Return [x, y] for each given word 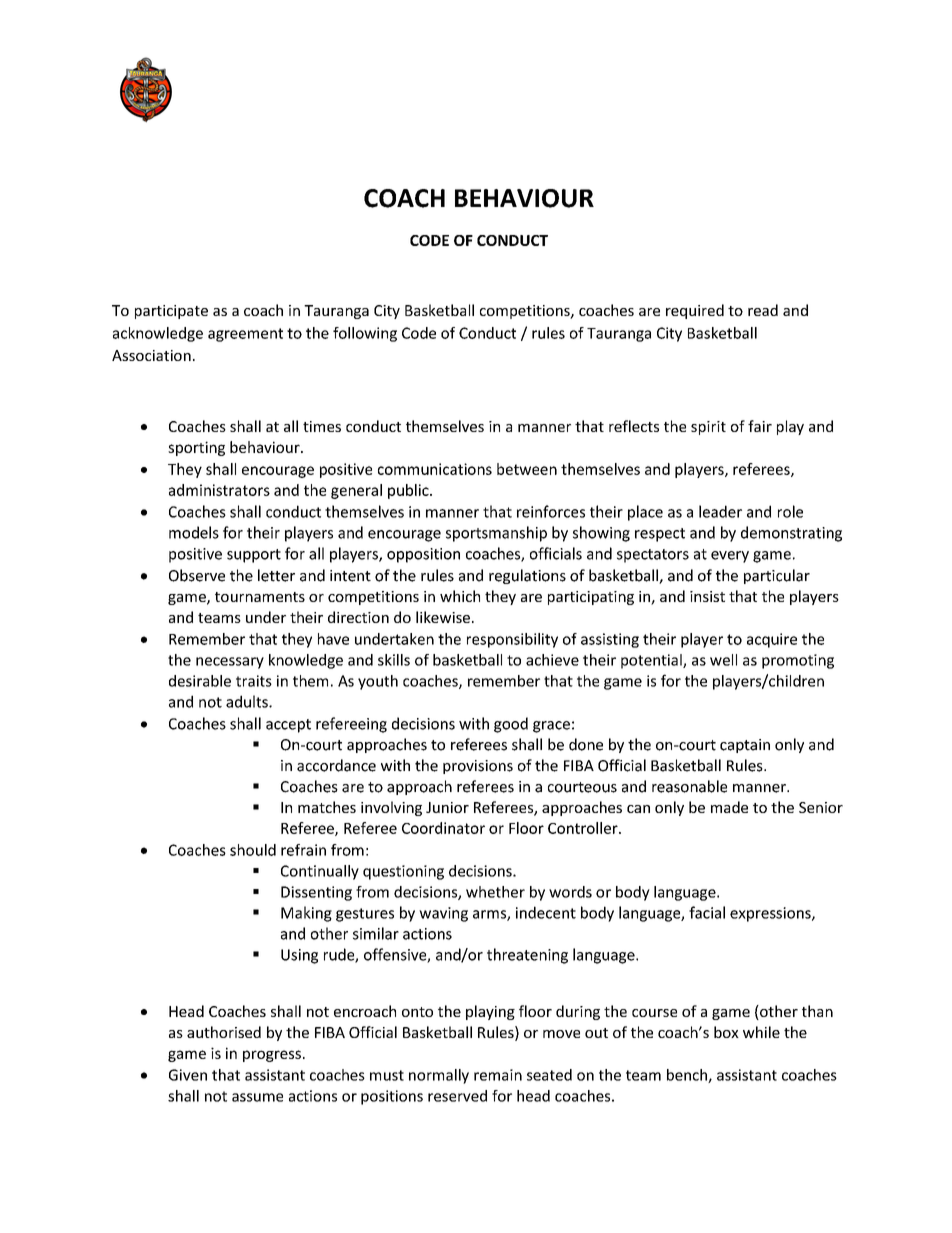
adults [248, 701]
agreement [245, 335]
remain [498, 1075]
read [763, 310]
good [511, 725]
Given [188, 1075]
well [723, 660]
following [365, 334]
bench [688, 1076]
